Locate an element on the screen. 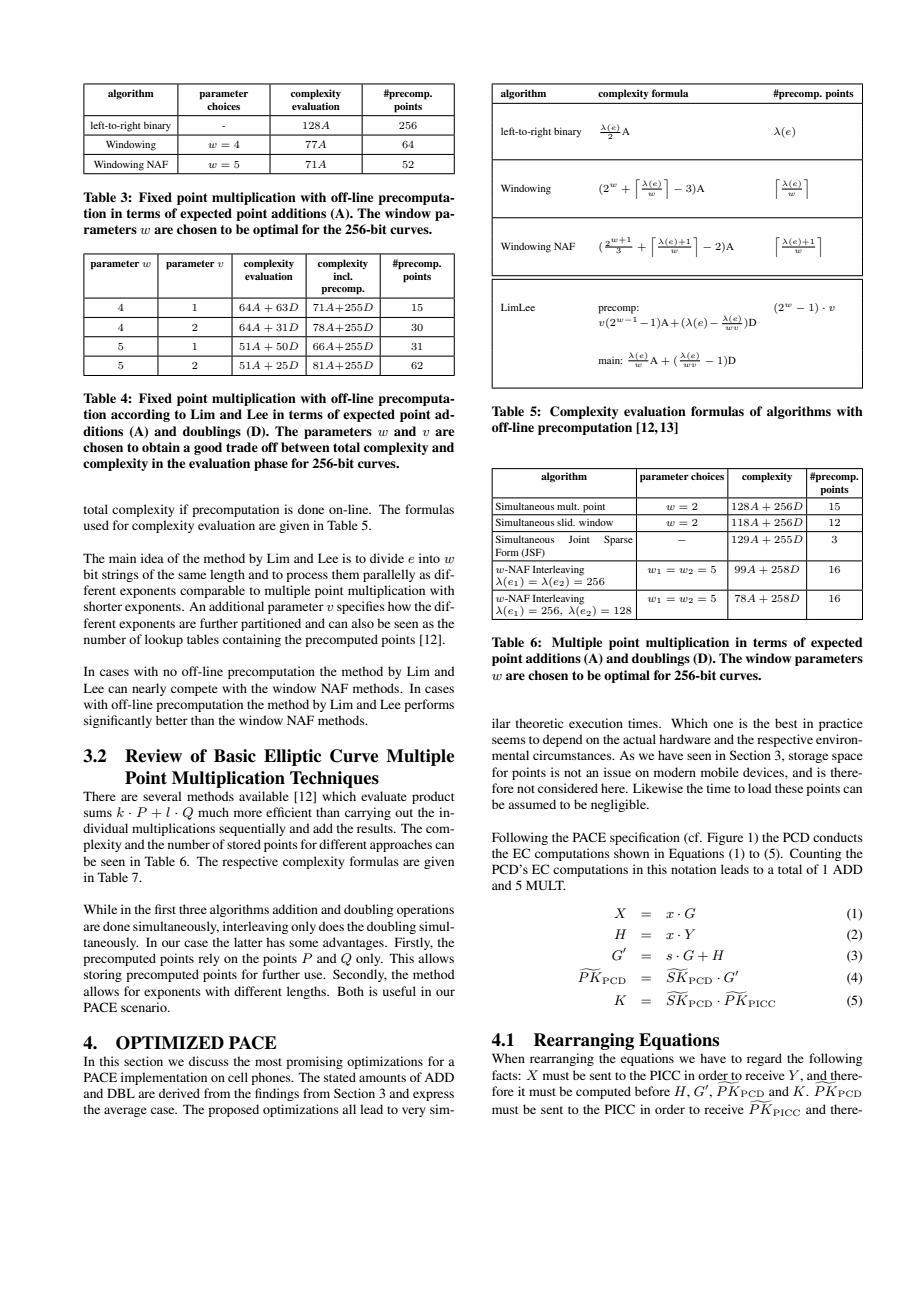 The image size is (924, 1308). express is located at coordinates (433, 1096).
